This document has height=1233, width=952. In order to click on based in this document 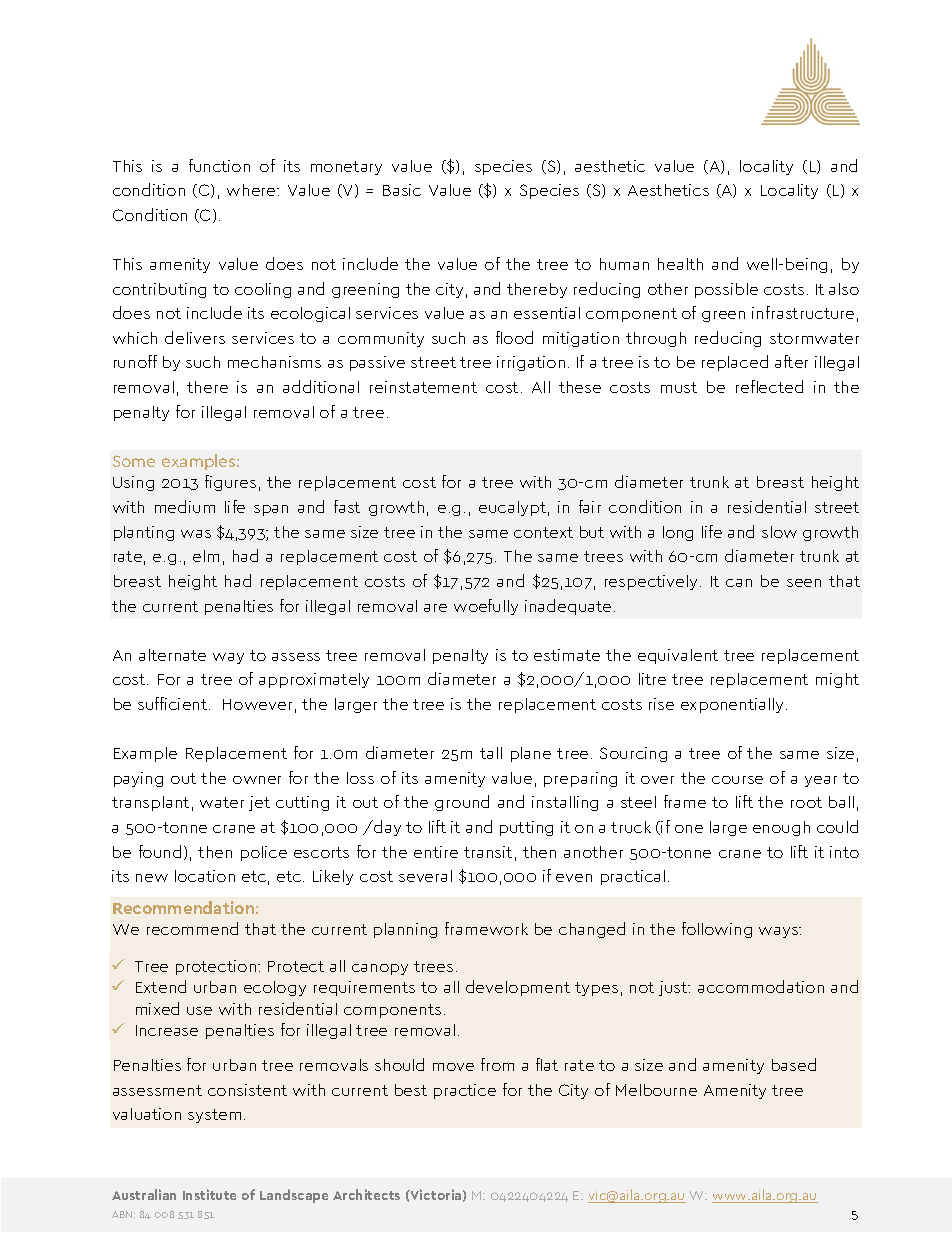, I will do `click(794, 1064)`.
